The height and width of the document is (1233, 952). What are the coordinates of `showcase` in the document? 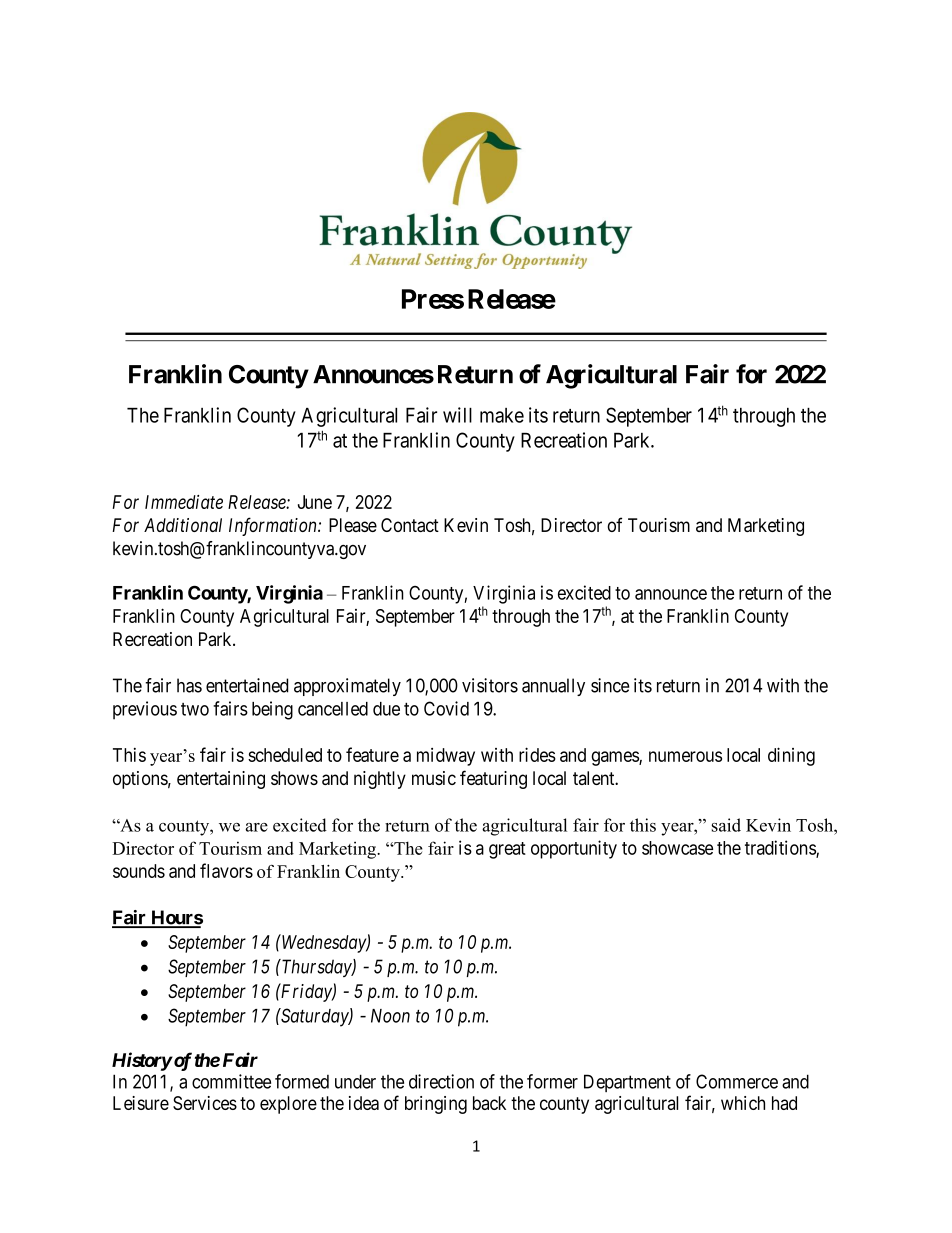 It's located at (677, 848).
